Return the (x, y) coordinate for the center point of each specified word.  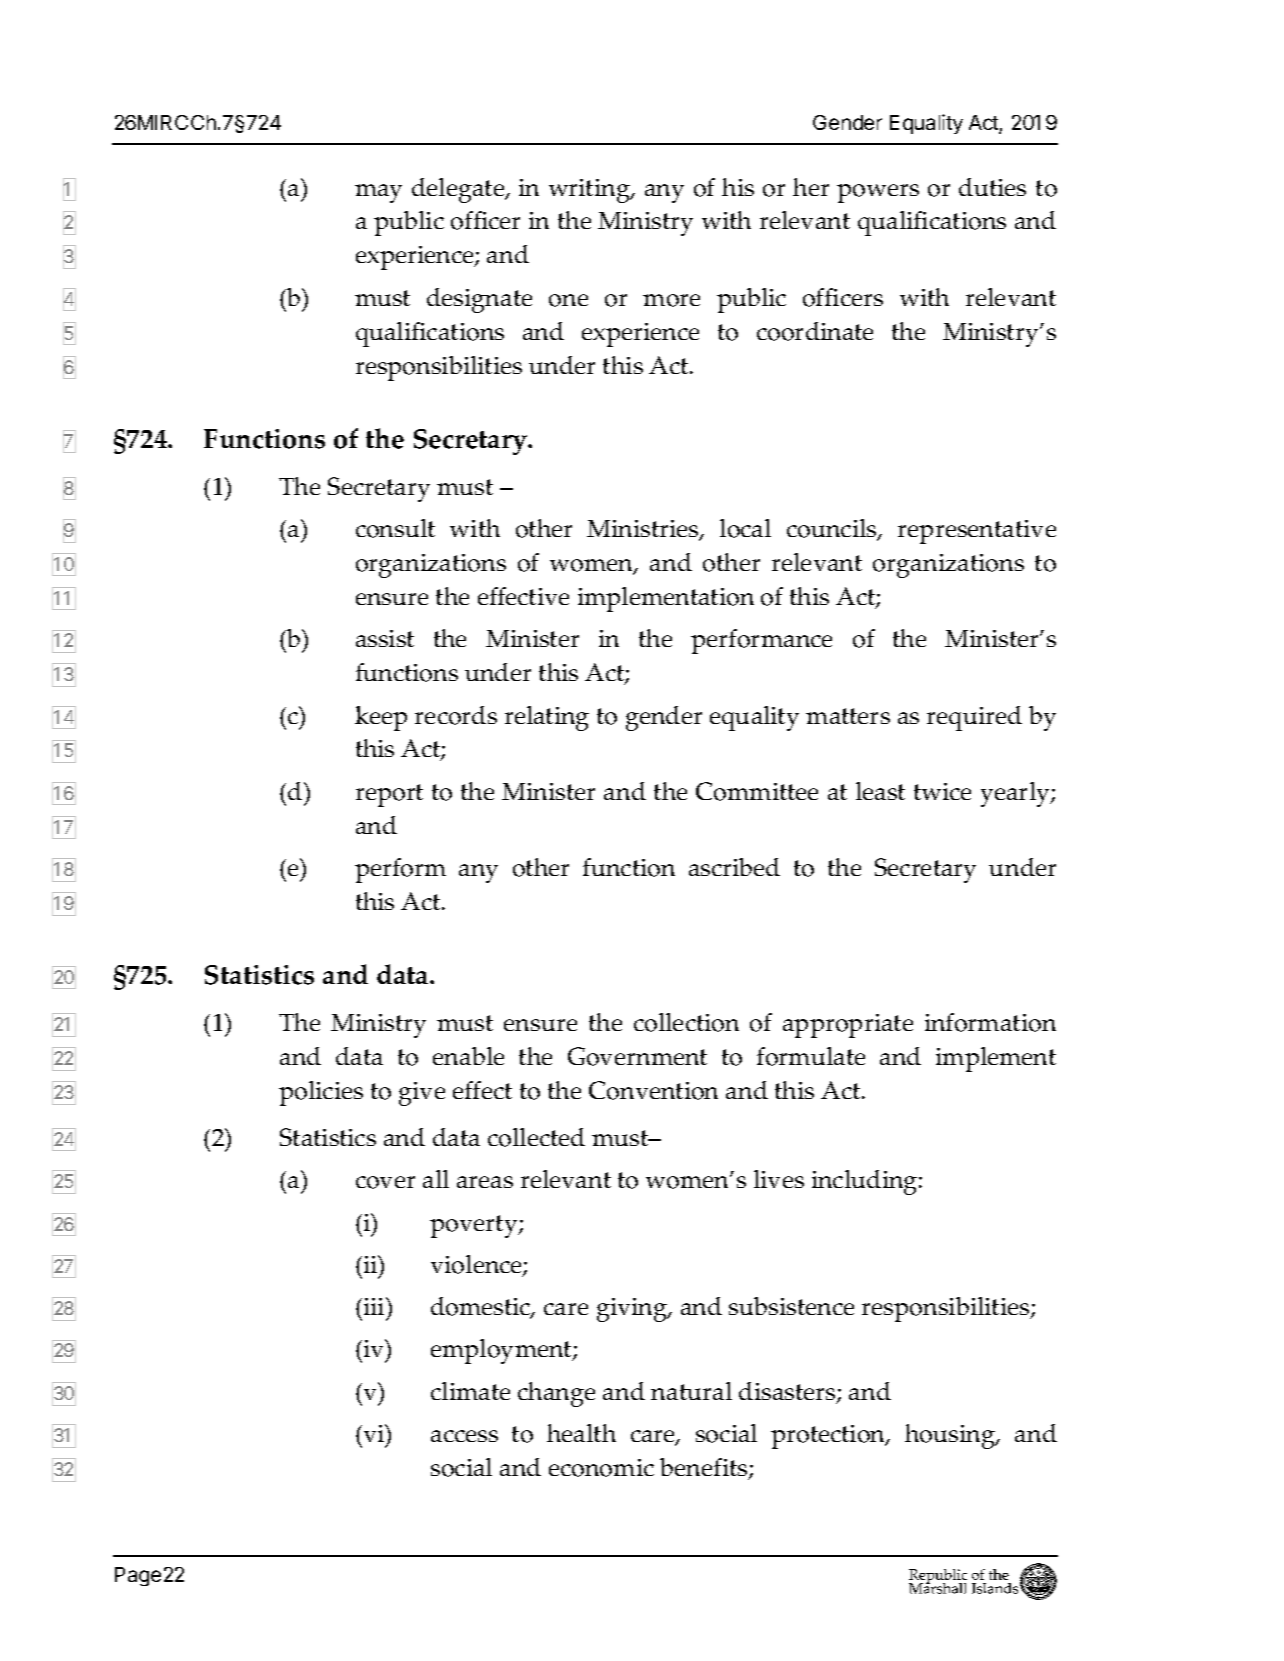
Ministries (644, 530)
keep (381, 718)
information (990, 1022)
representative (977, 532)
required (974, 718)
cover (385, 1182)
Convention (653, 1090)
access (464, 1436)
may (378, 193)
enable (468, 1056)
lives (779, 1179)
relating (547, 718)
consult (395, 528)
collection (686, 1022)
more (671, 300)
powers (878, 193)
